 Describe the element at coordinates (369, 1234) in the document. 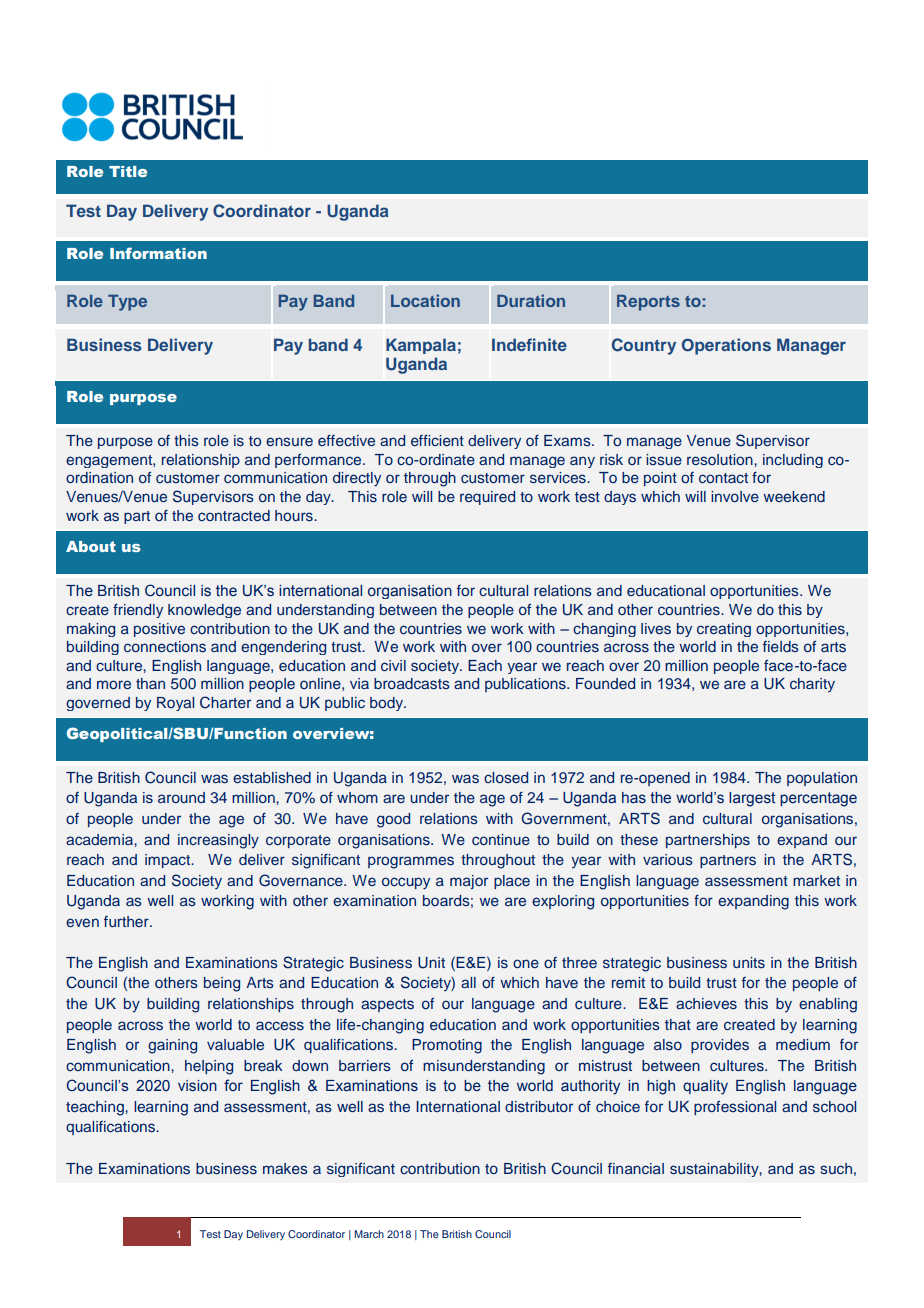

I see `March` at that location.
